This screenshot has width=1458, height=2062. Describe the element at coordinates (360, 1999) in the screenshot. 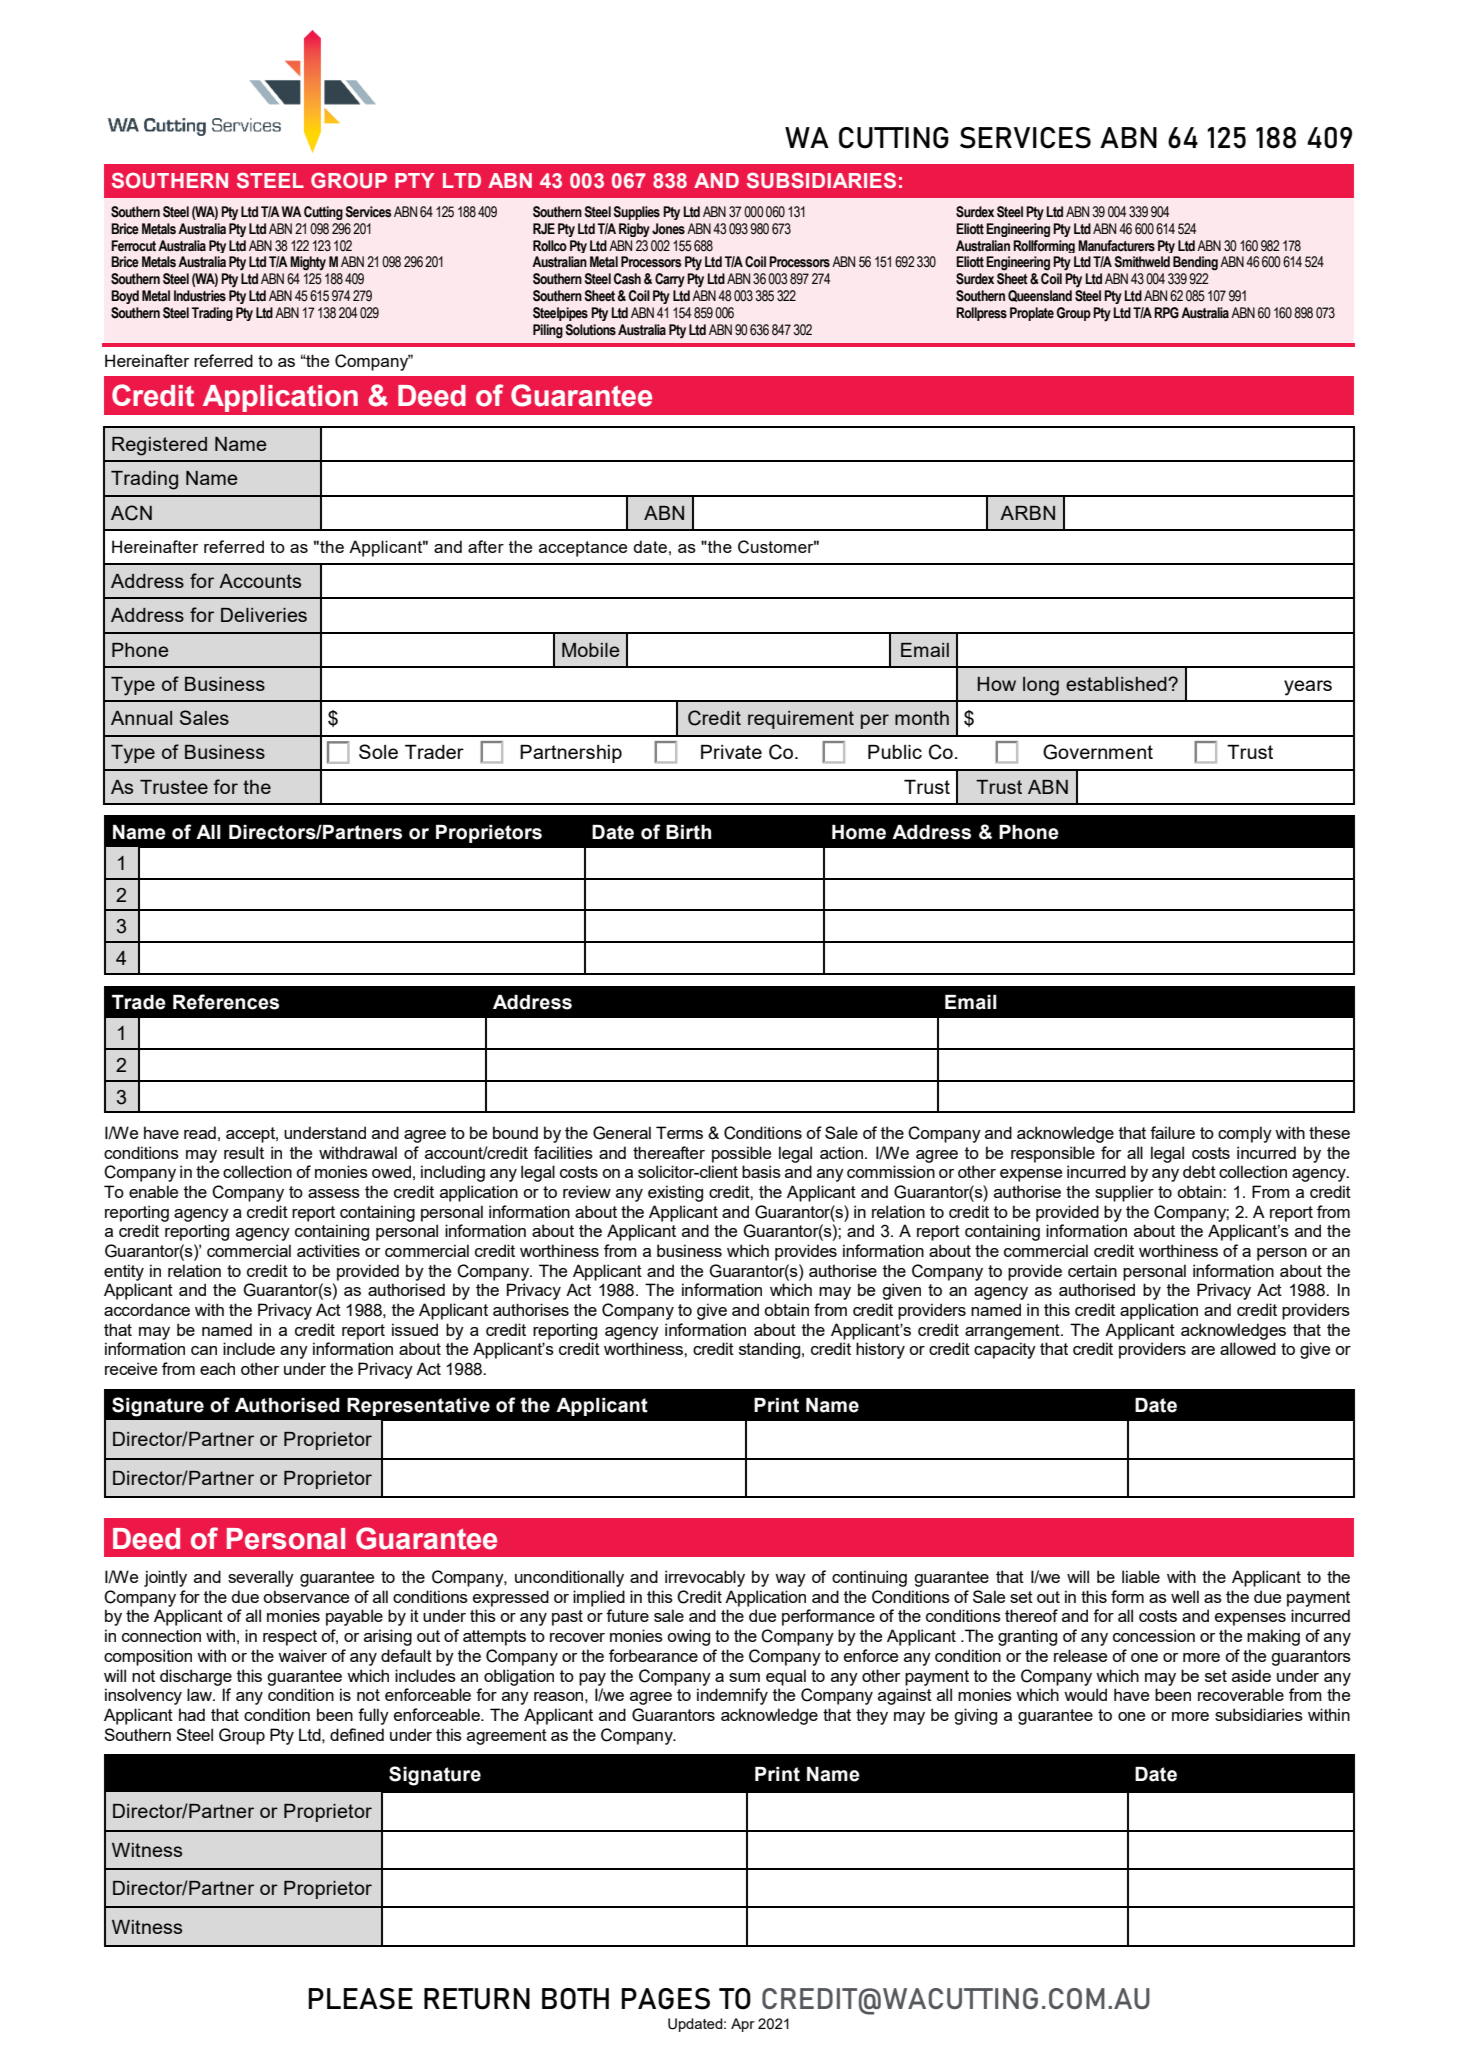

I see `PLEASE` at that location.
